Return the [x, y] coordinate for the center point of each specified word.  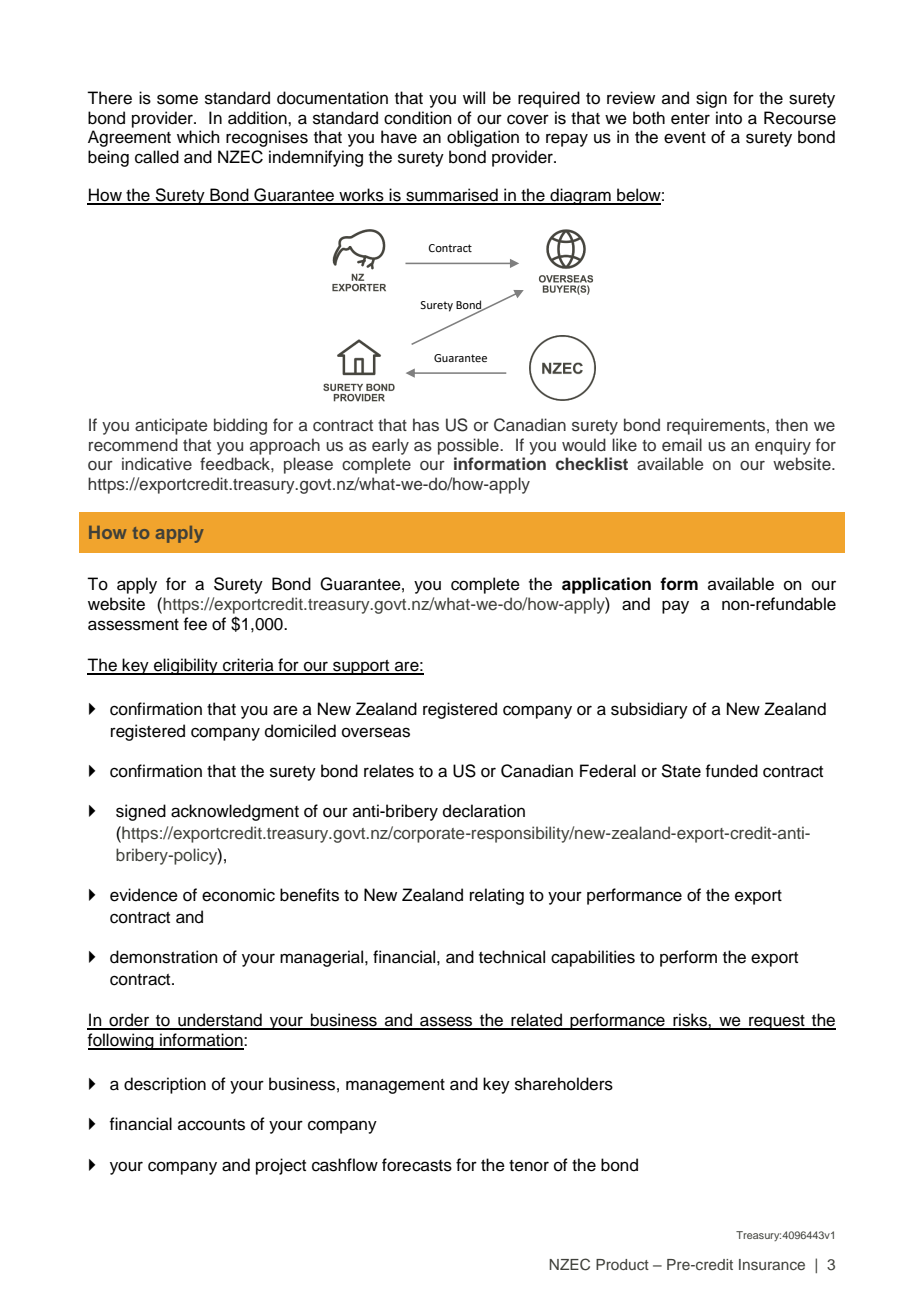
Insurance [772, 1264]
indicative [157, 463]
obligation [483, 138]
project [281, 1166]
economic [238, 895]
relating [497, 896]
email [682, 444]
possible [469, 446]
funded [731, 771]
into [729, 118]
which [198, 137]
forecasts [417, 1165]
